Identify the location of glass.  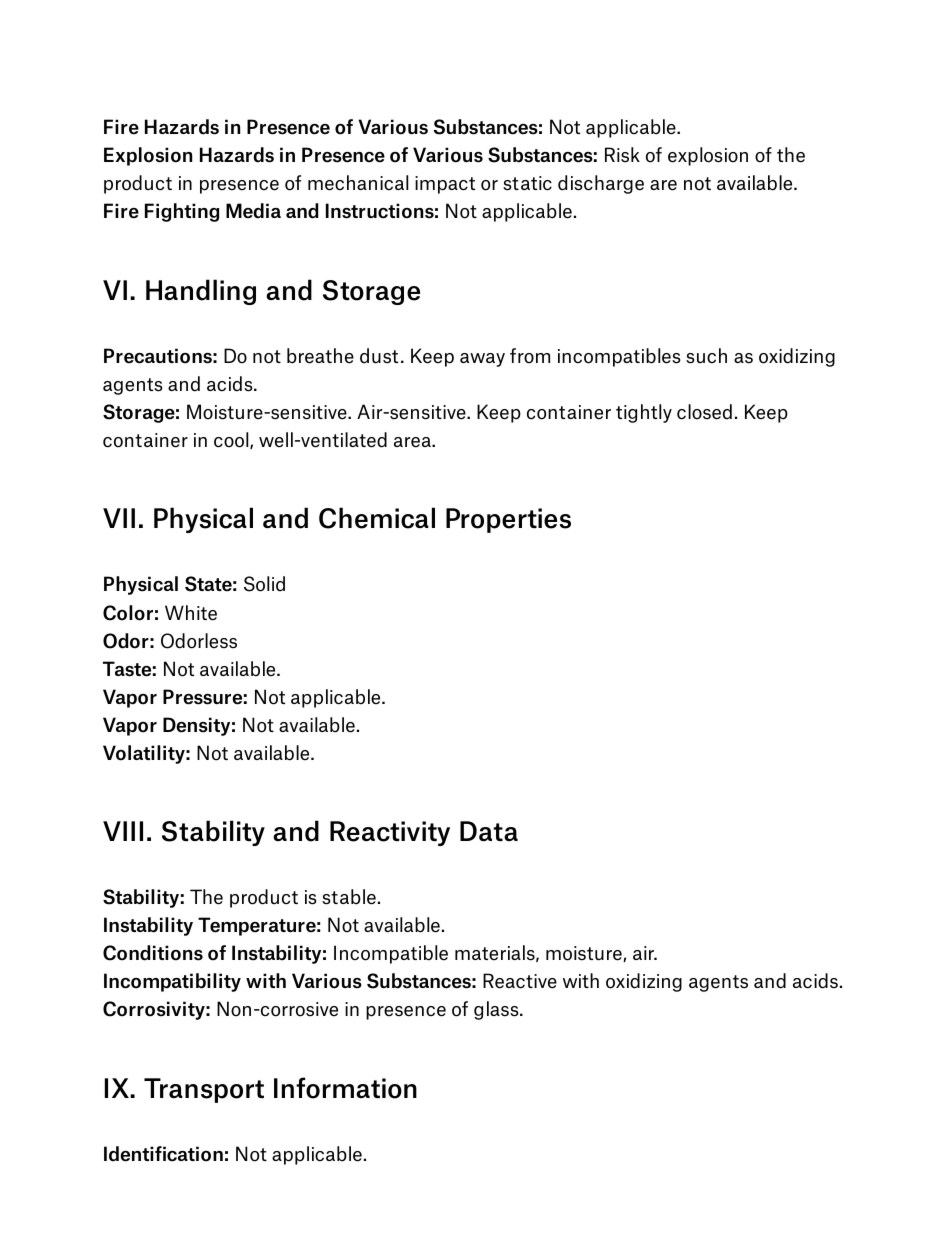
(497, 1010).
